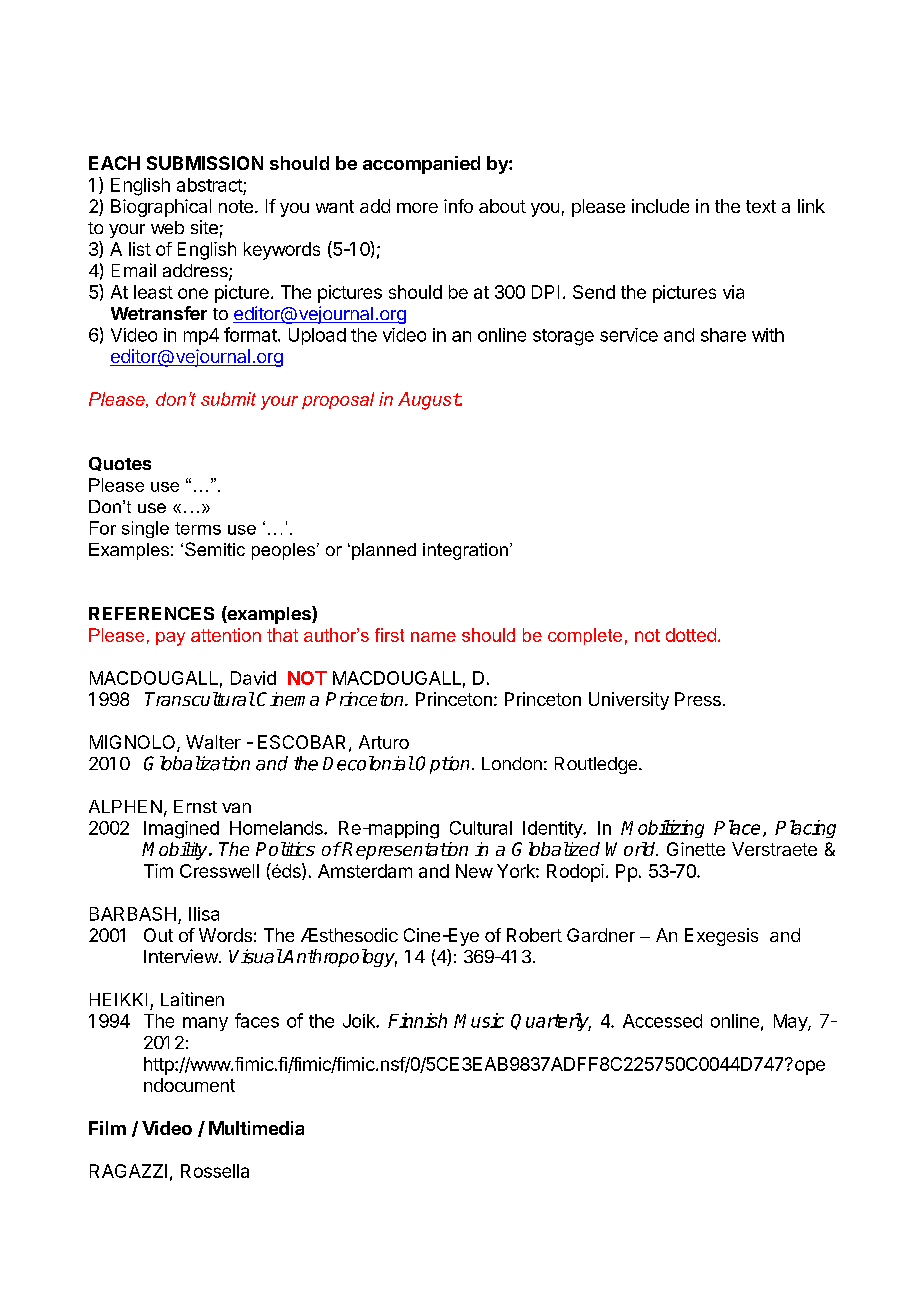  What do you see at coordinates (761, 206) in the screenshot?
I see `text` at bounding box center [761, 206].
